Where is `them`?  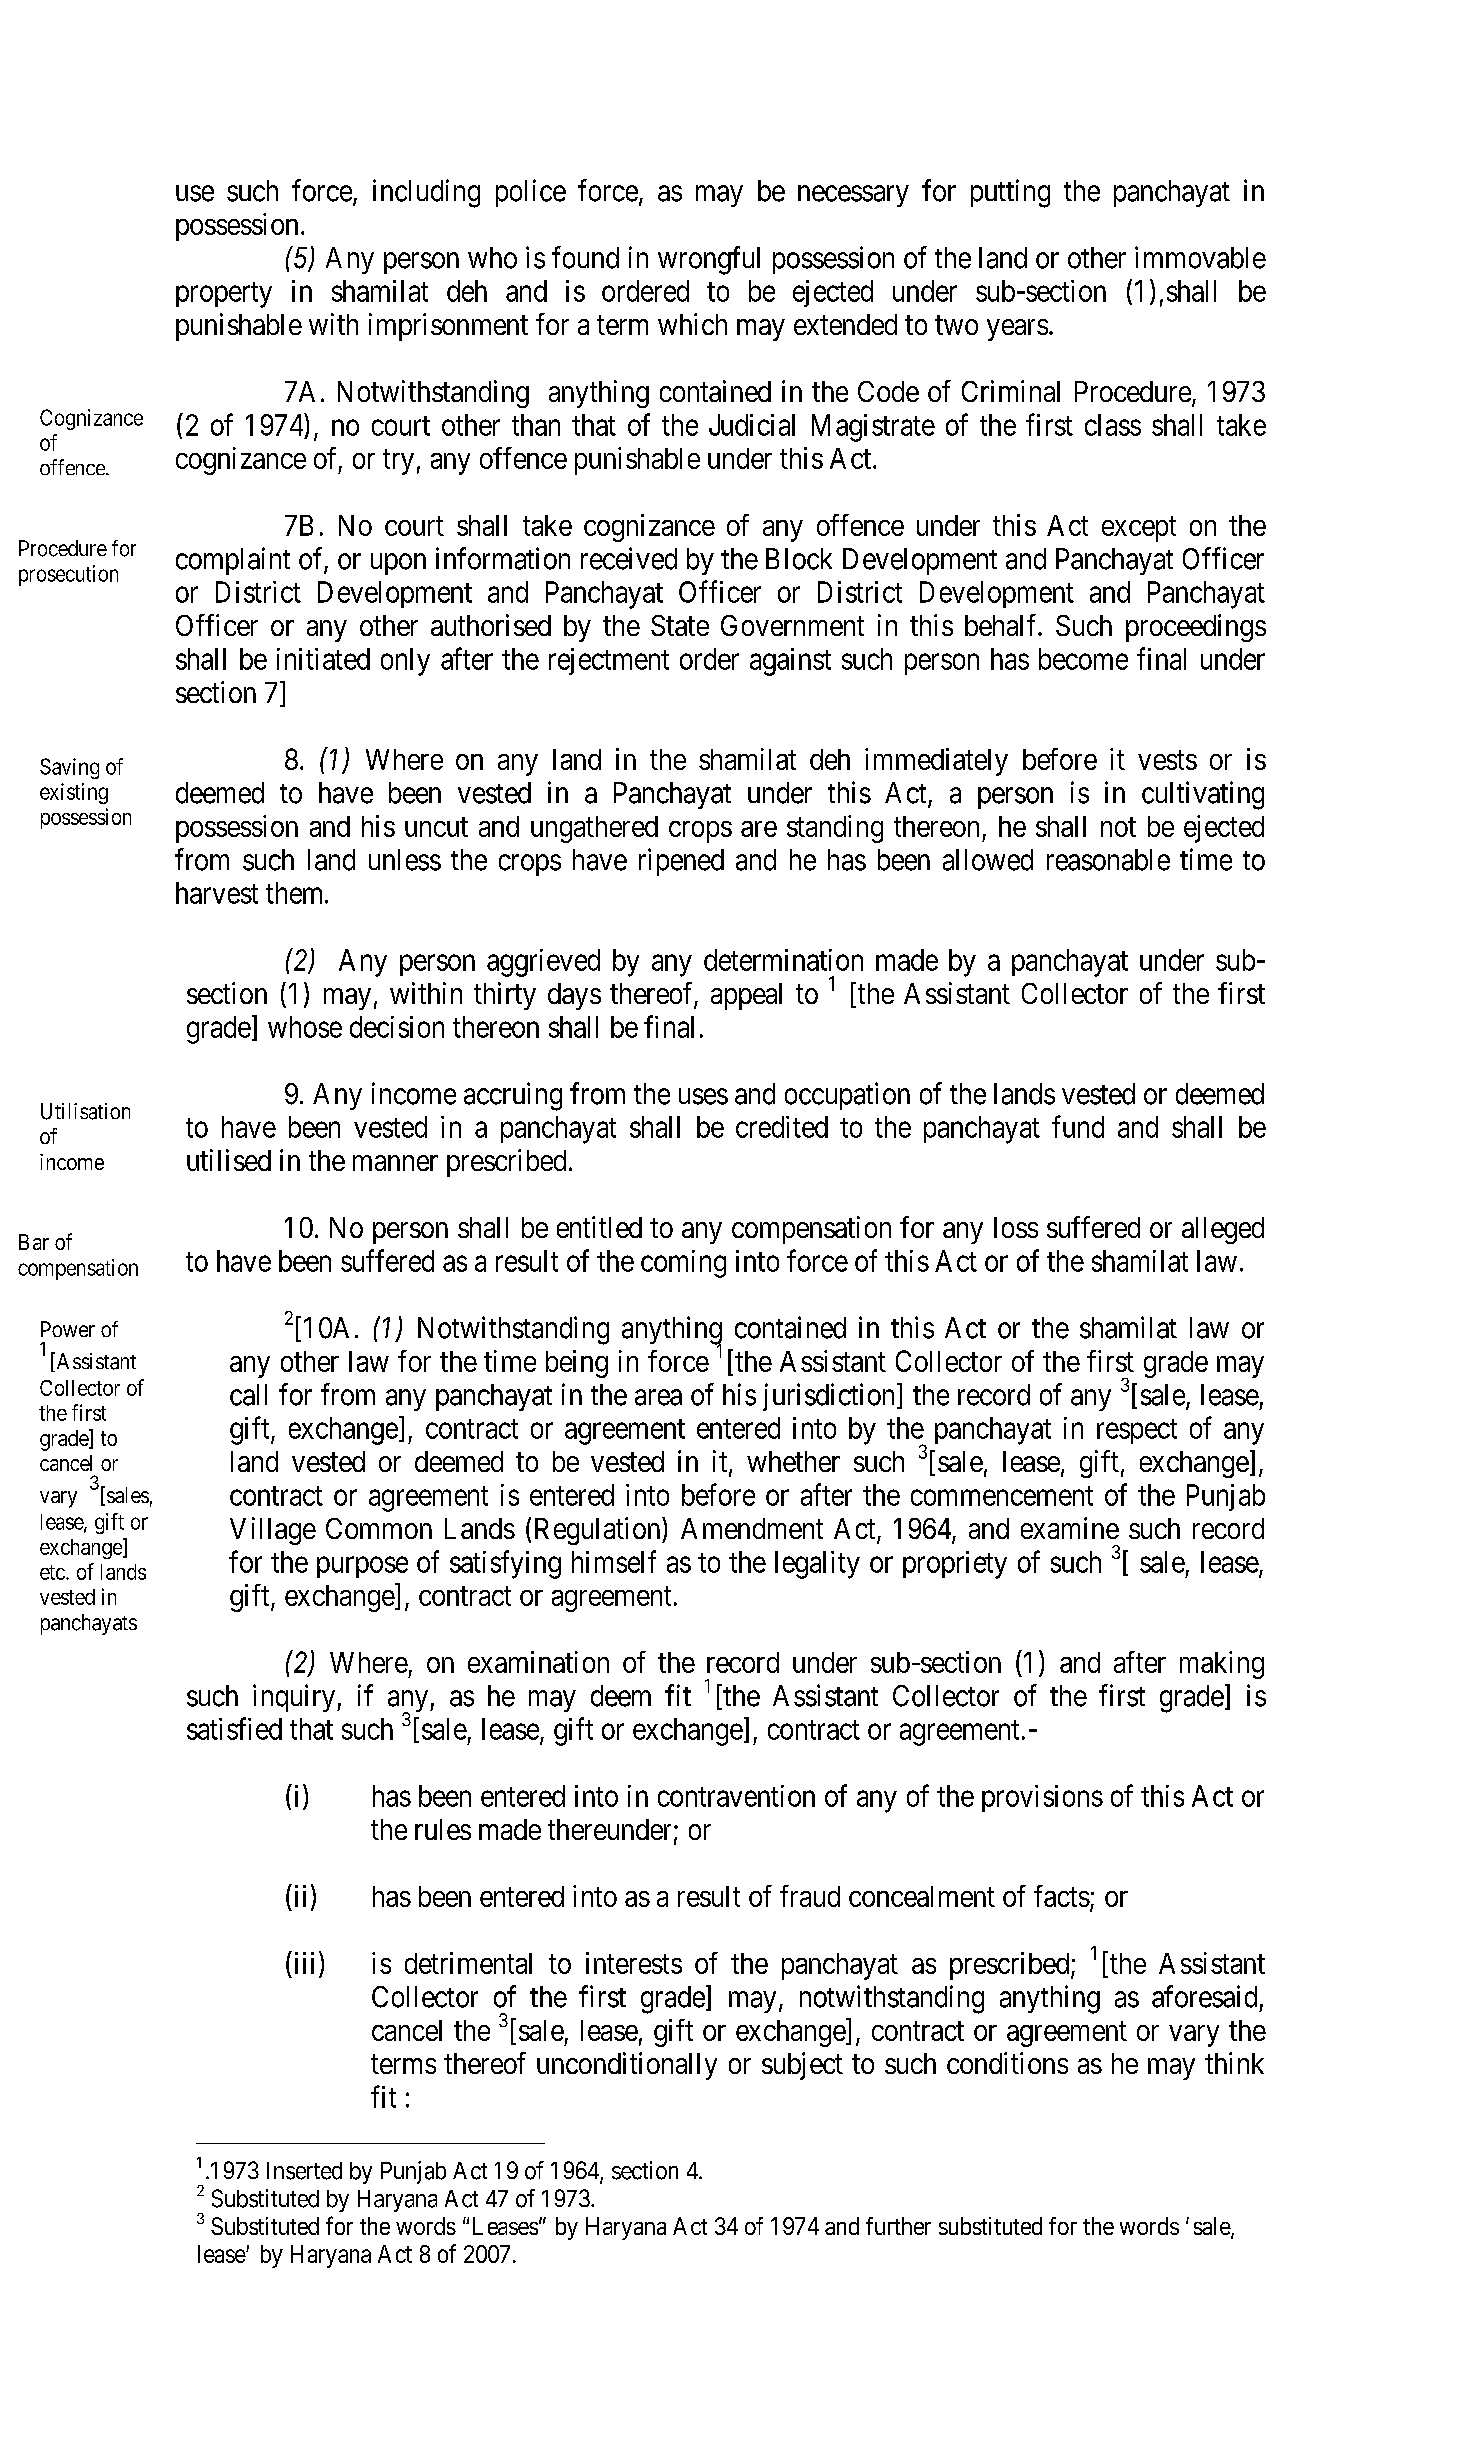 them is located at coordinates (296, 893).
